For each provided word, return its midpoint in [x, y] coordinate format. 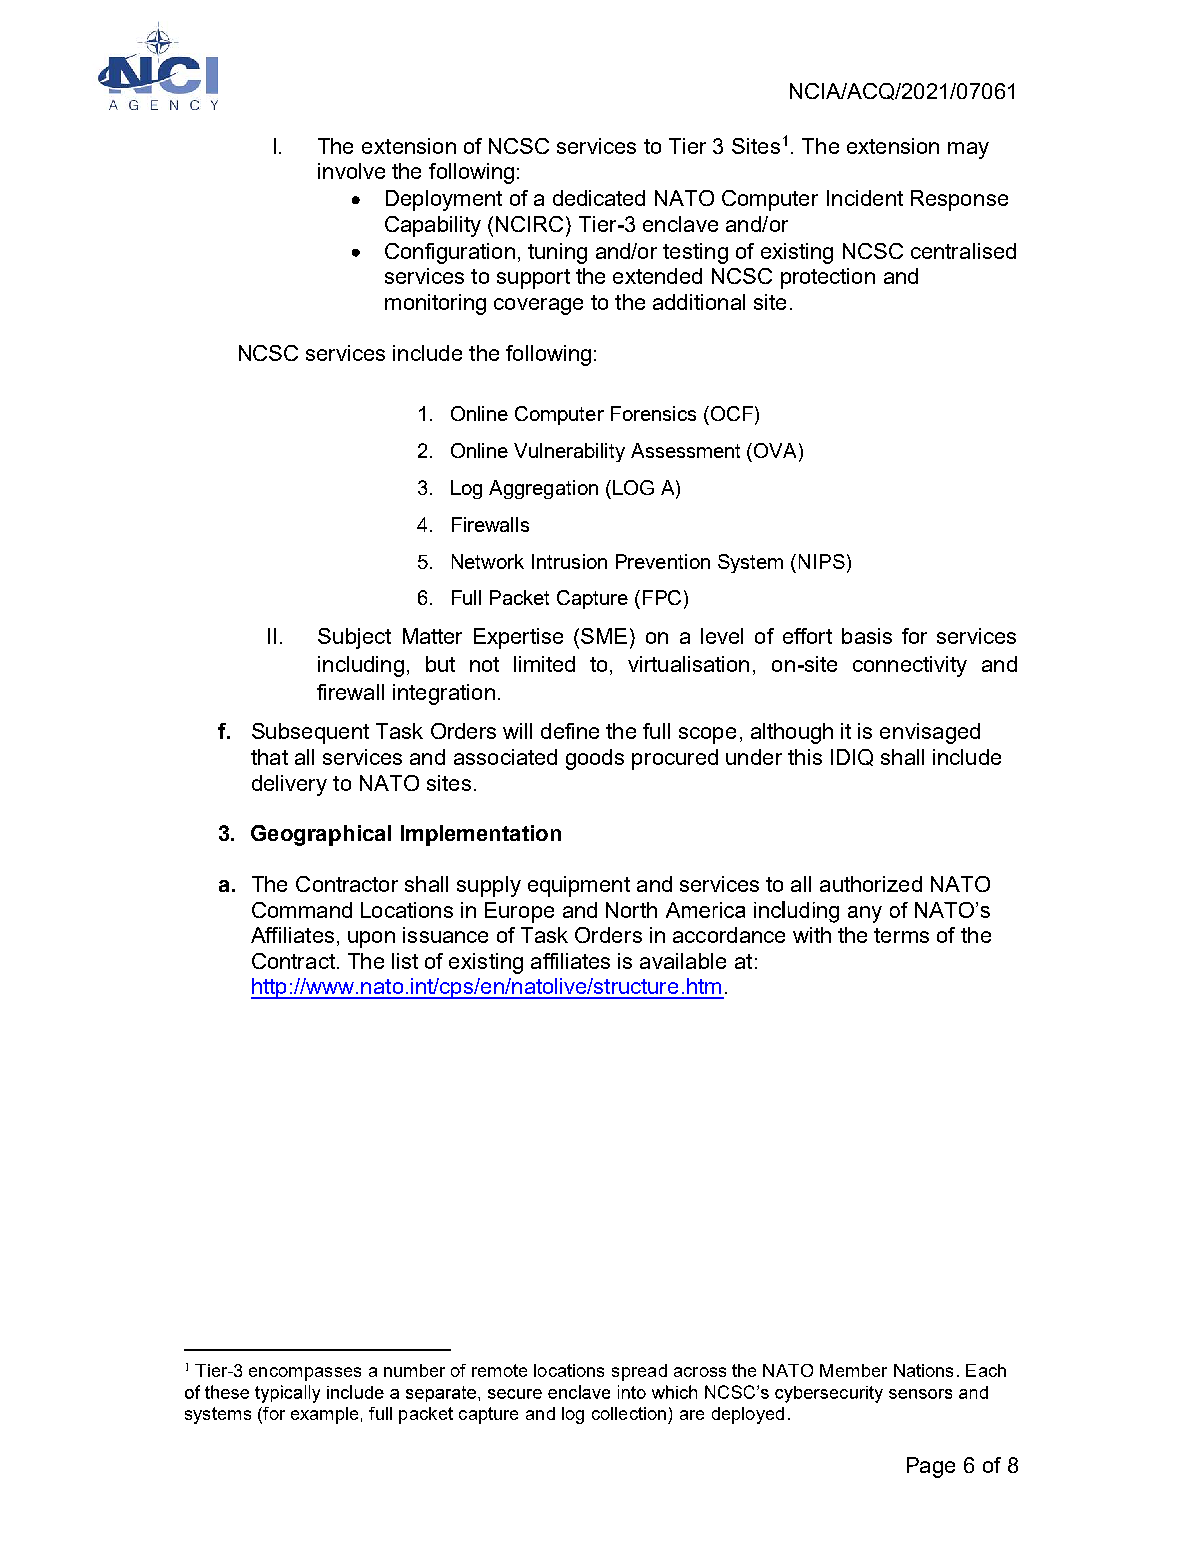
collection [629, 1413]
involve [351, 171]
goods [595, 759]
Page [931, 1467]
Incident [865, 198]
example [324, 1415]
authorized [871, 884]
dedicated [599, 198]
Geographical [321, 835]
